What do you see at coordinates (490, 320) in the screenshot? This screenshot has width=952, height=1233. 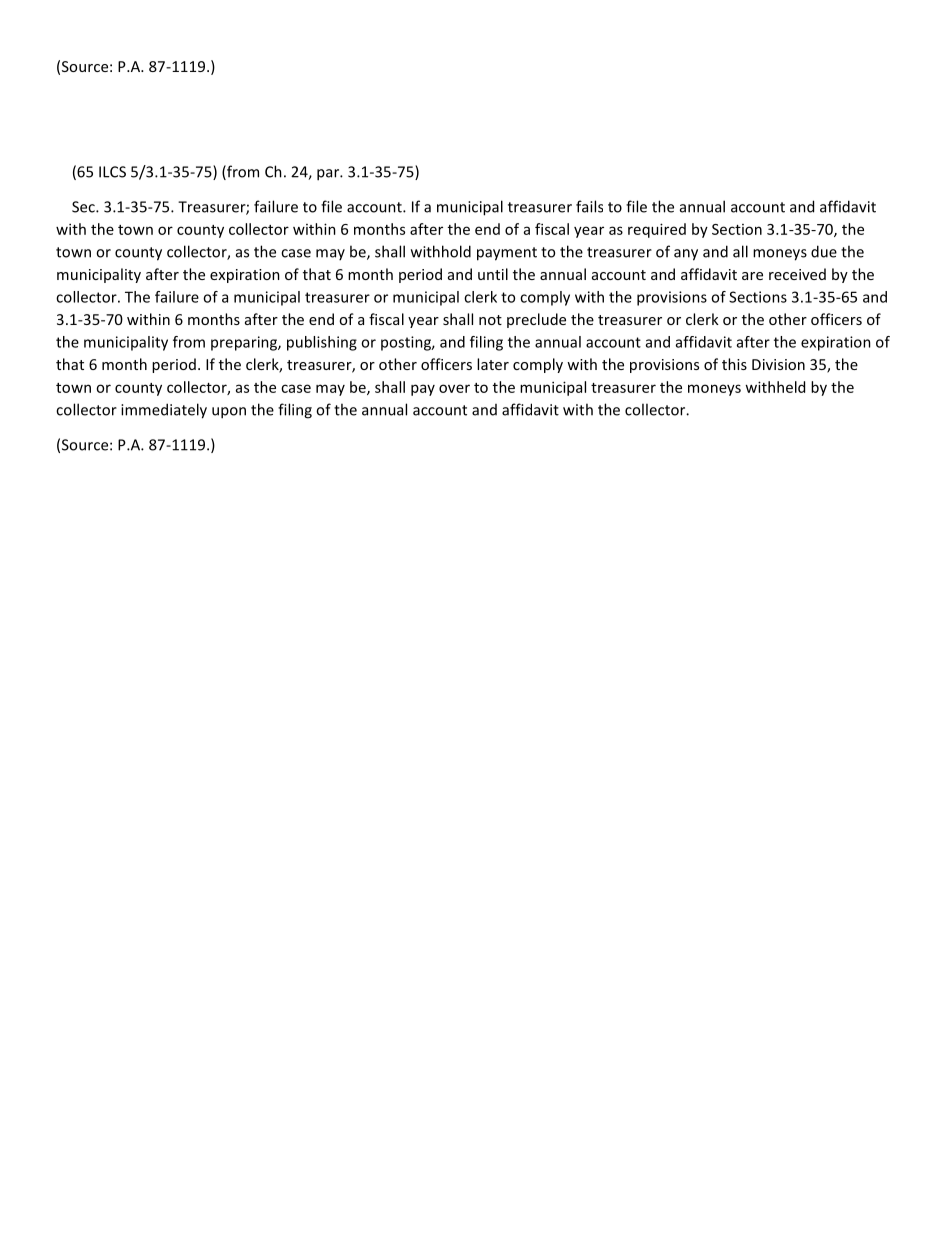 I see `not` at bounding box center [490, 320].
